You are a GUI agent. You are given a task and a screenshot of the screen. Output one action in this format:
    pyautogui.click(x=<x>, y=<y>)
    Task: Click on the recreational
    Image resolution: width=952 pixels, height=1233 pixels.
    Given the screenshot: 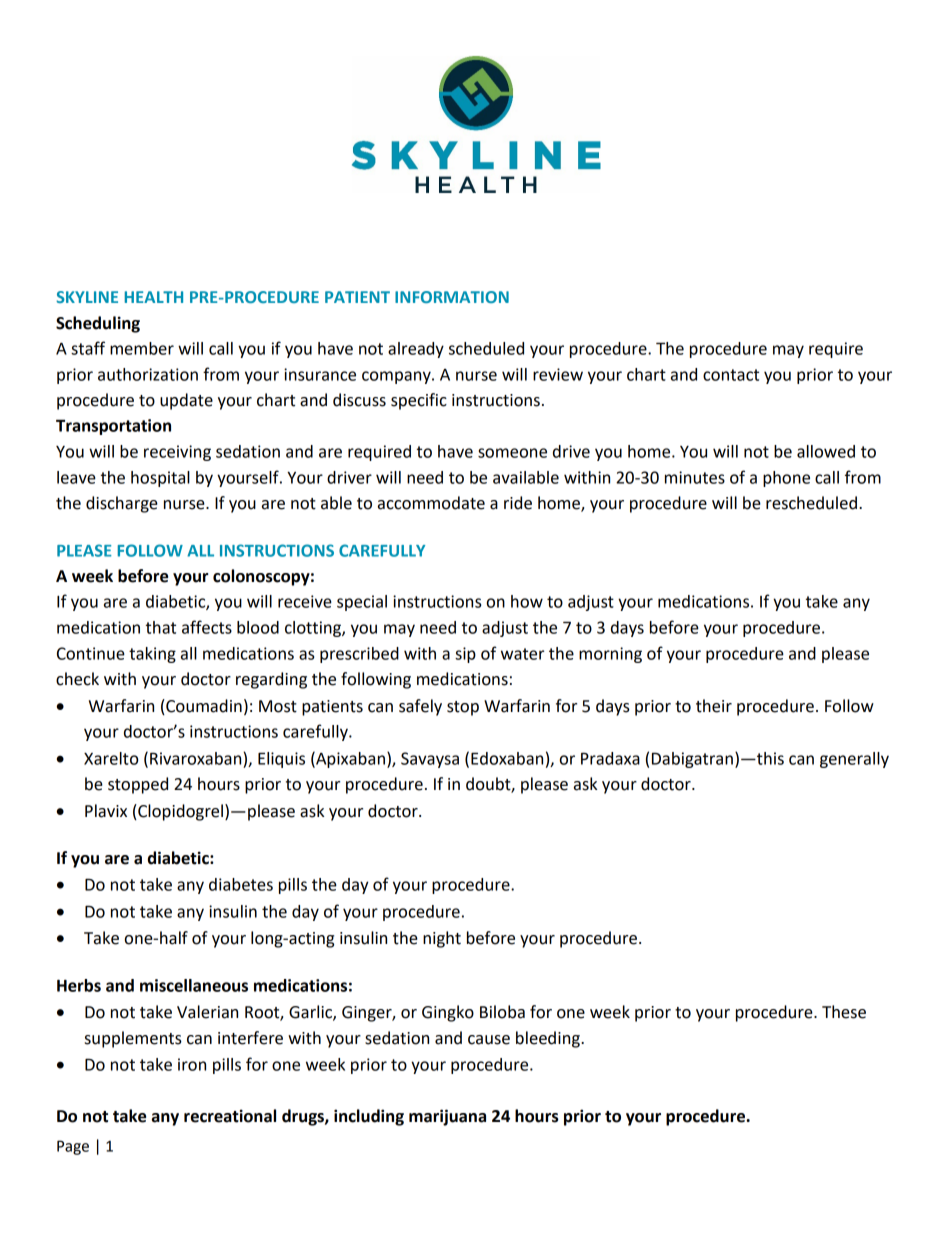 What is the action you would take?
    pyautogui.click(x=230, y=1116)
